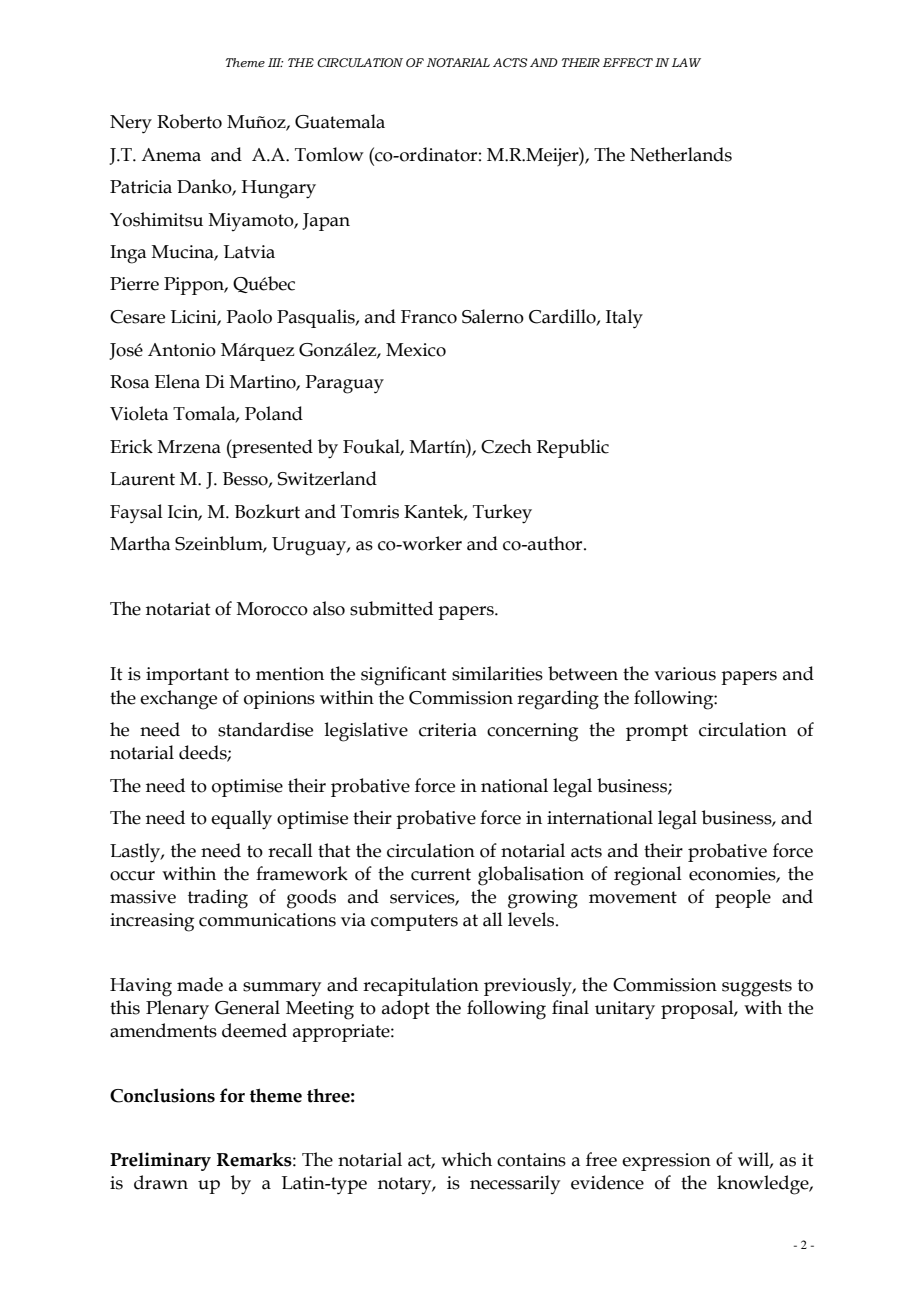 The width and height of the screenshot is (924, 1308). I want to click on trading, so click(218, 899).
